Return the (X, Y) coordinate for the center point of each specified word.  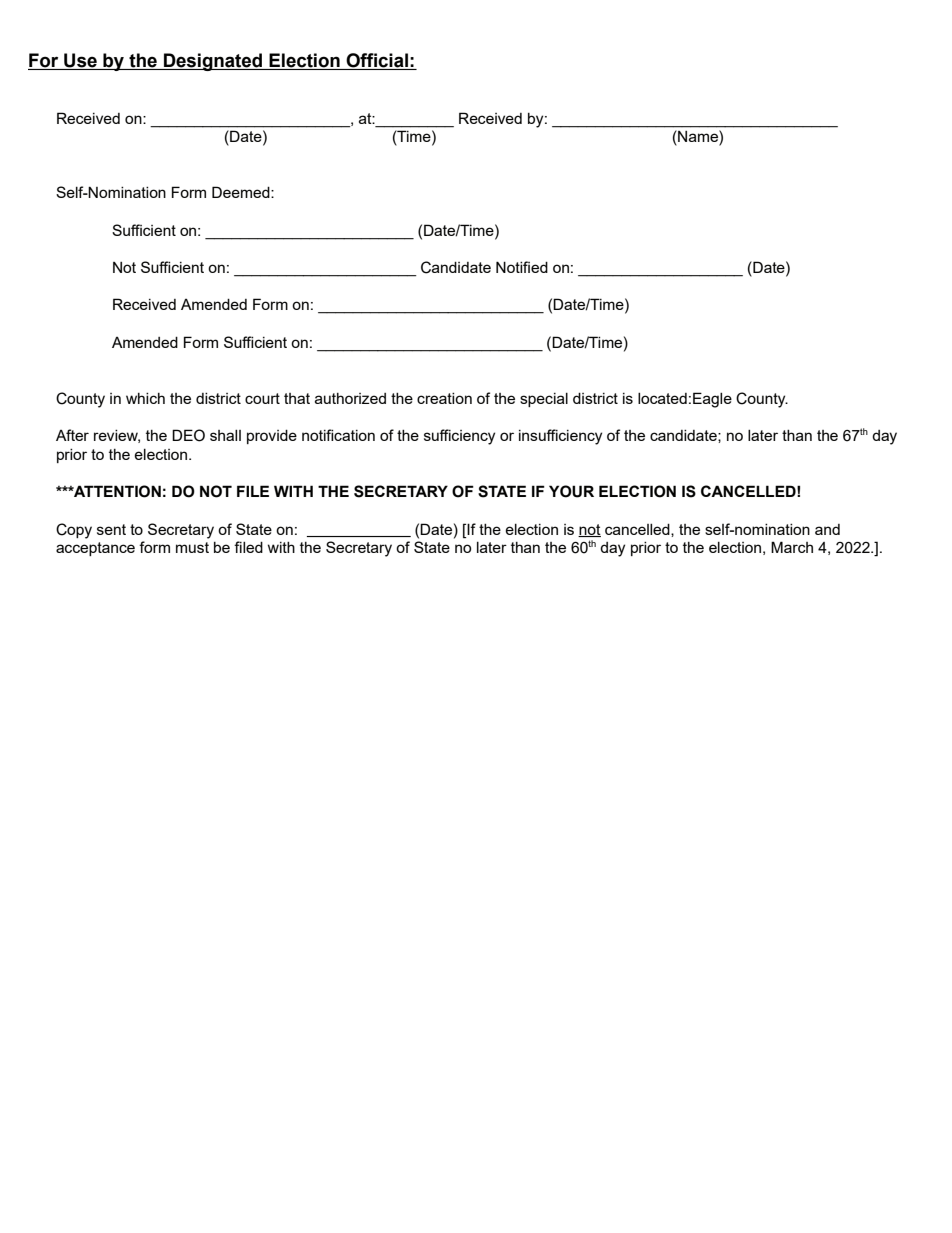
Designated (213, 62)
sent (111, 529)
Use (80, 61)
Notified (522, 267)
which (145, 398)
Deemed (242, 192)
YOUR (571, 491)
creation (444, 398)
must (192, 547)
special (544, 399)
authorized (350, 398)
